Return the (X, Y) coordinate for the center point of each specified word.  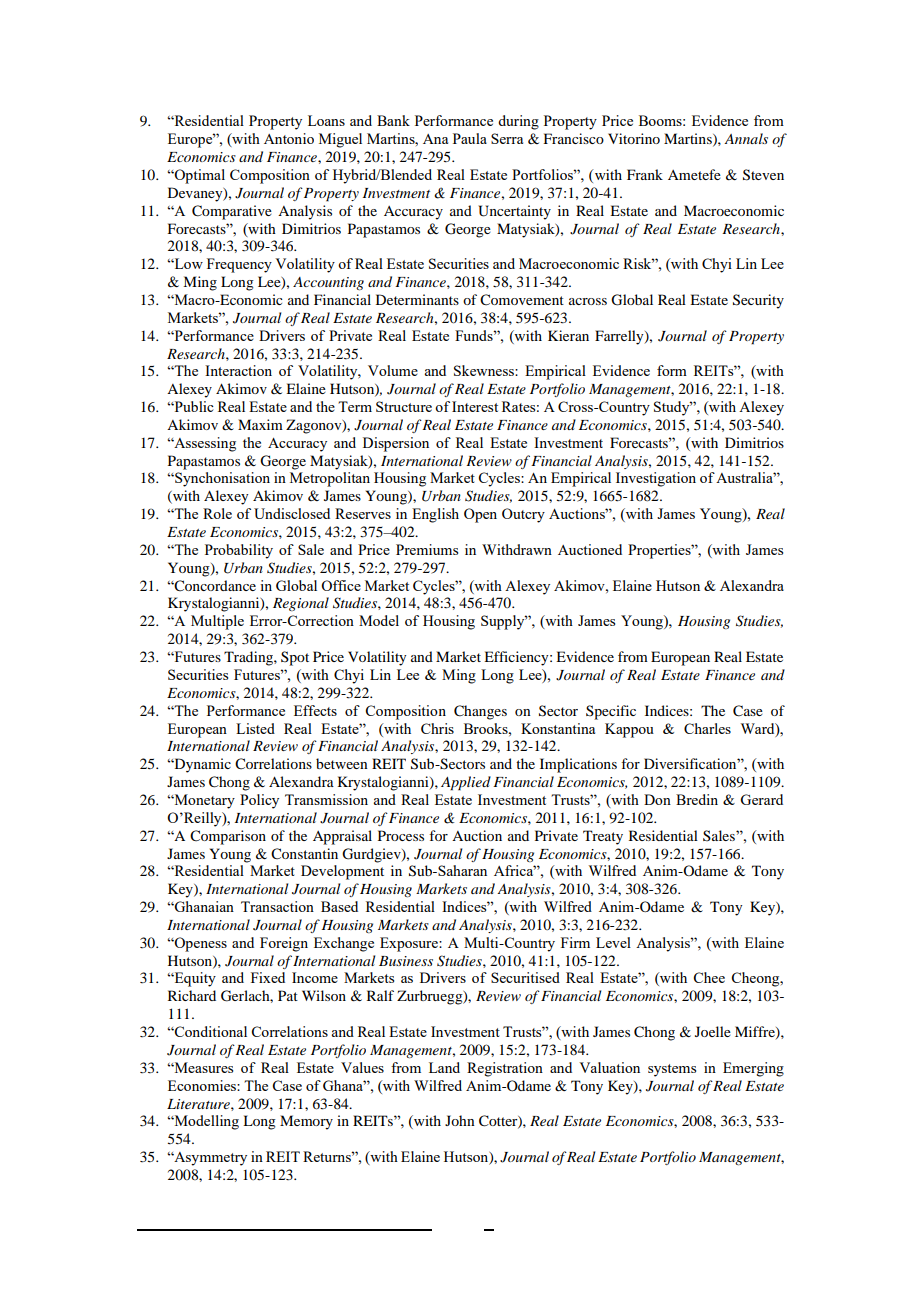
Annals (746, 138)
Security (758, 301)
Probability (239, 551)
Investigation (656, 479)
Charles (707, 728)
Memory (306, 1122)
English (435, 515)
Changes (480, 712)
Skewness (485, 370)
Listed (255, 728)
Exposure (410, 944)
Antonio (289, 138)
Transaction (277, 906)
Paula (470, 138)
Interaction (238, 370)
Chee (709, 977)
